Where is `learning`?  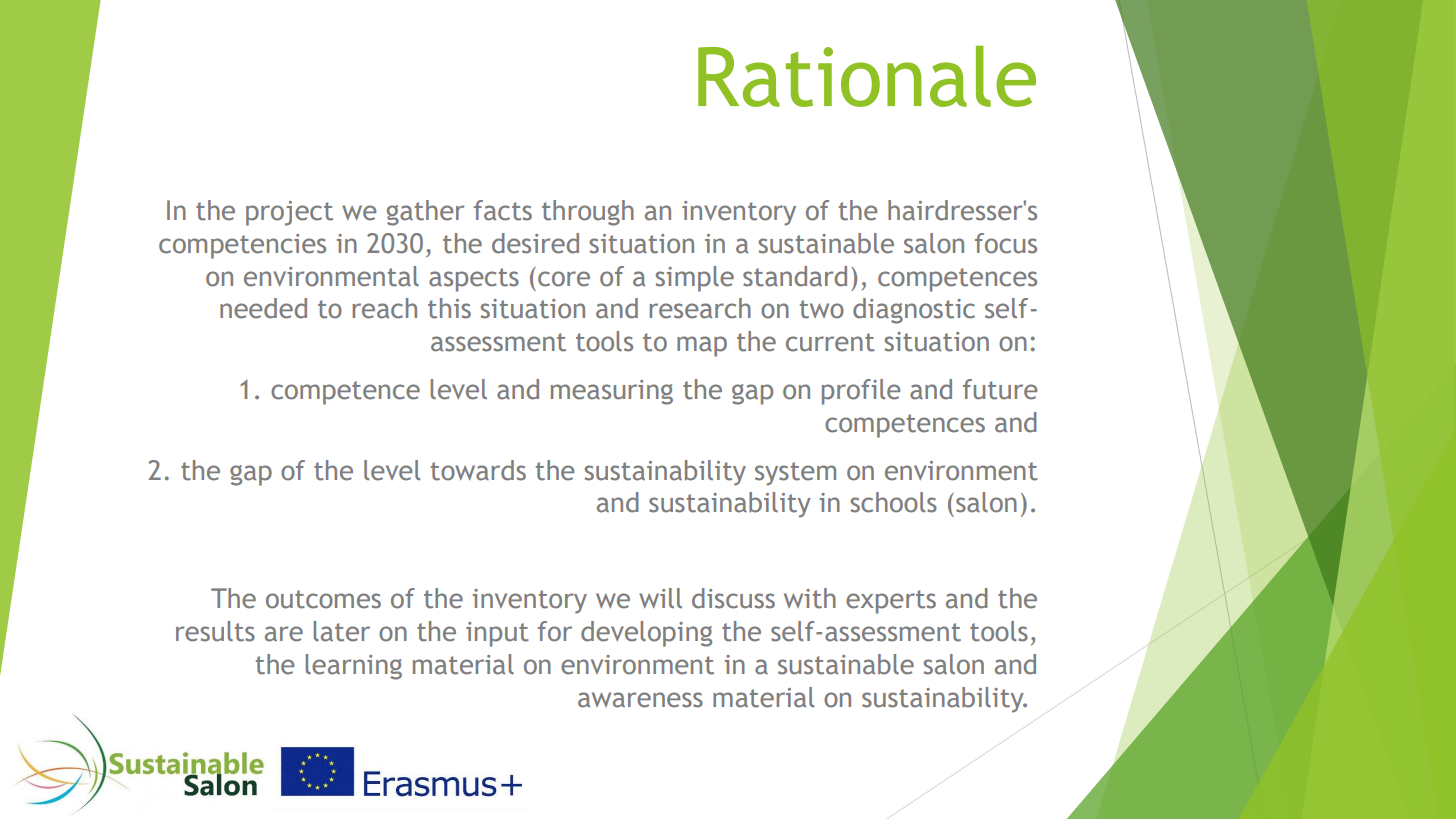 learning is located at coordinates (354, 667).
